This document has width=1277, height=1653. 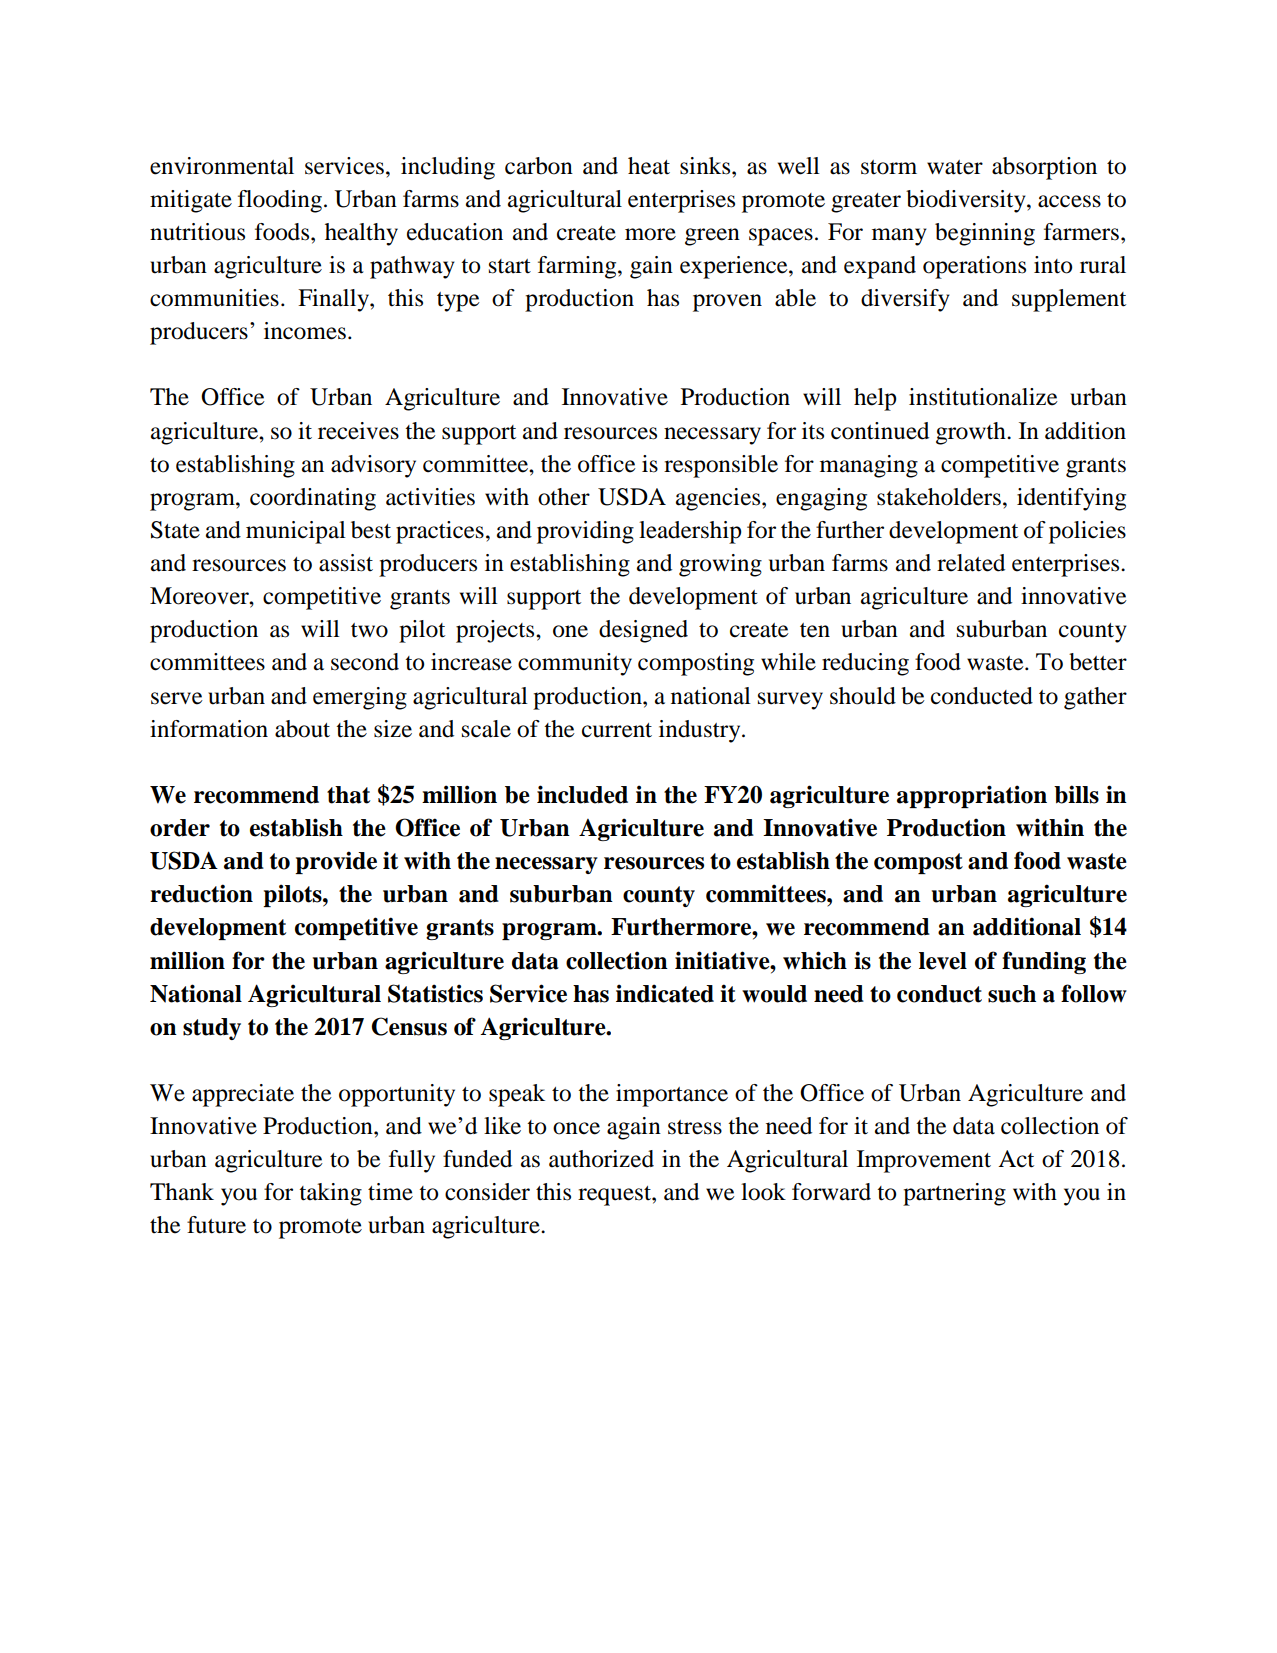 What do you see at coordinates (971, 563) in the document?
I see `related` at bounding box center [971, 563].
